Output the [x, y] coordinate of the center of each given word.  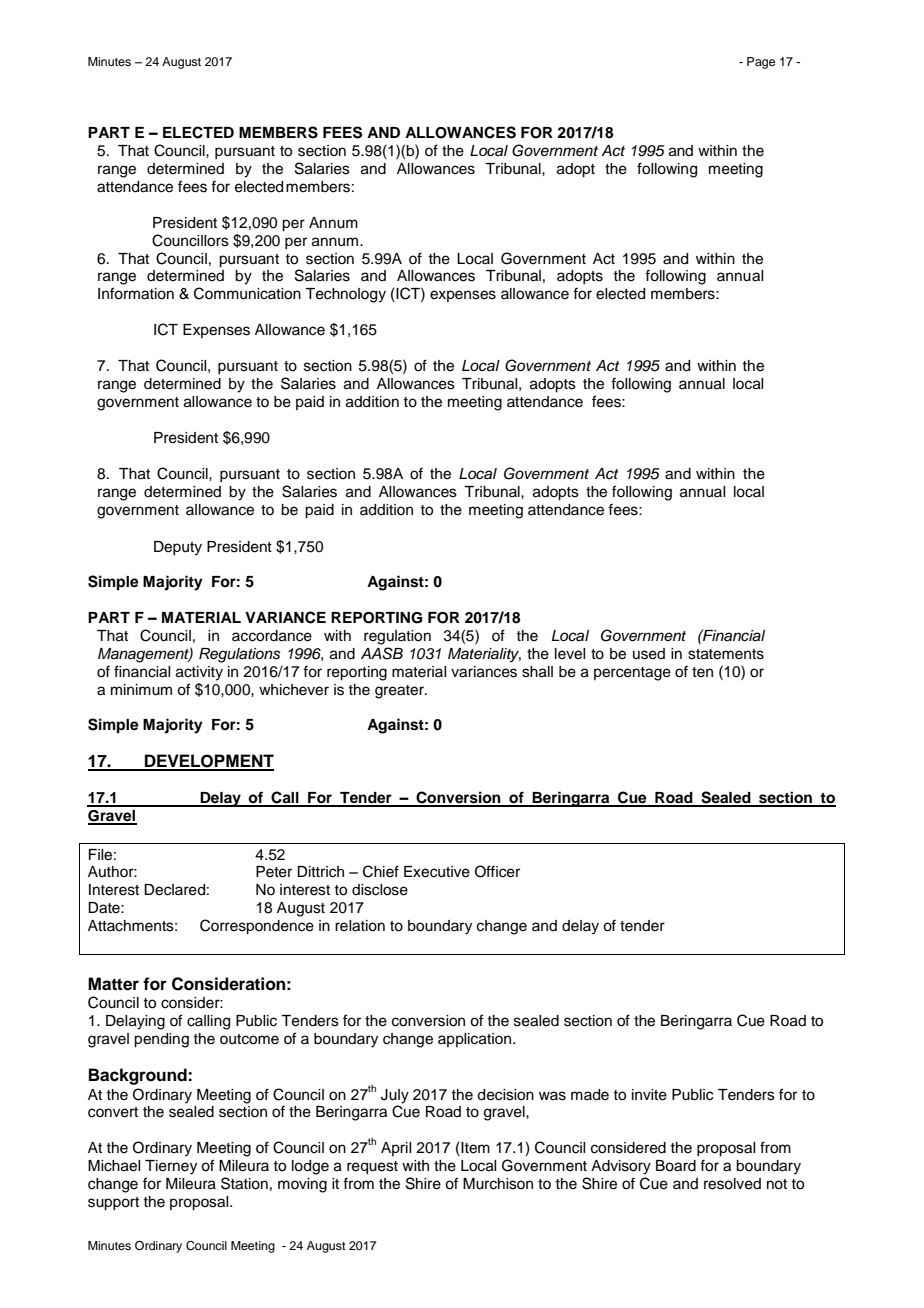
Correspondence [257, 927]
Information [136, 293]
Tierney [171, 1167]
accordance [272, 636]
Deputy [178, 548]
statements [726, 654]
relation [360, 926]
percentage [632, 674]
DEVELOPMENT [208, 762]
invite [649, 1095]
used [649, 654]
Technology [345, 295]
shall [537, 672]
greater [400, 692]
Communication [247, 293]
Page [761, 63]
